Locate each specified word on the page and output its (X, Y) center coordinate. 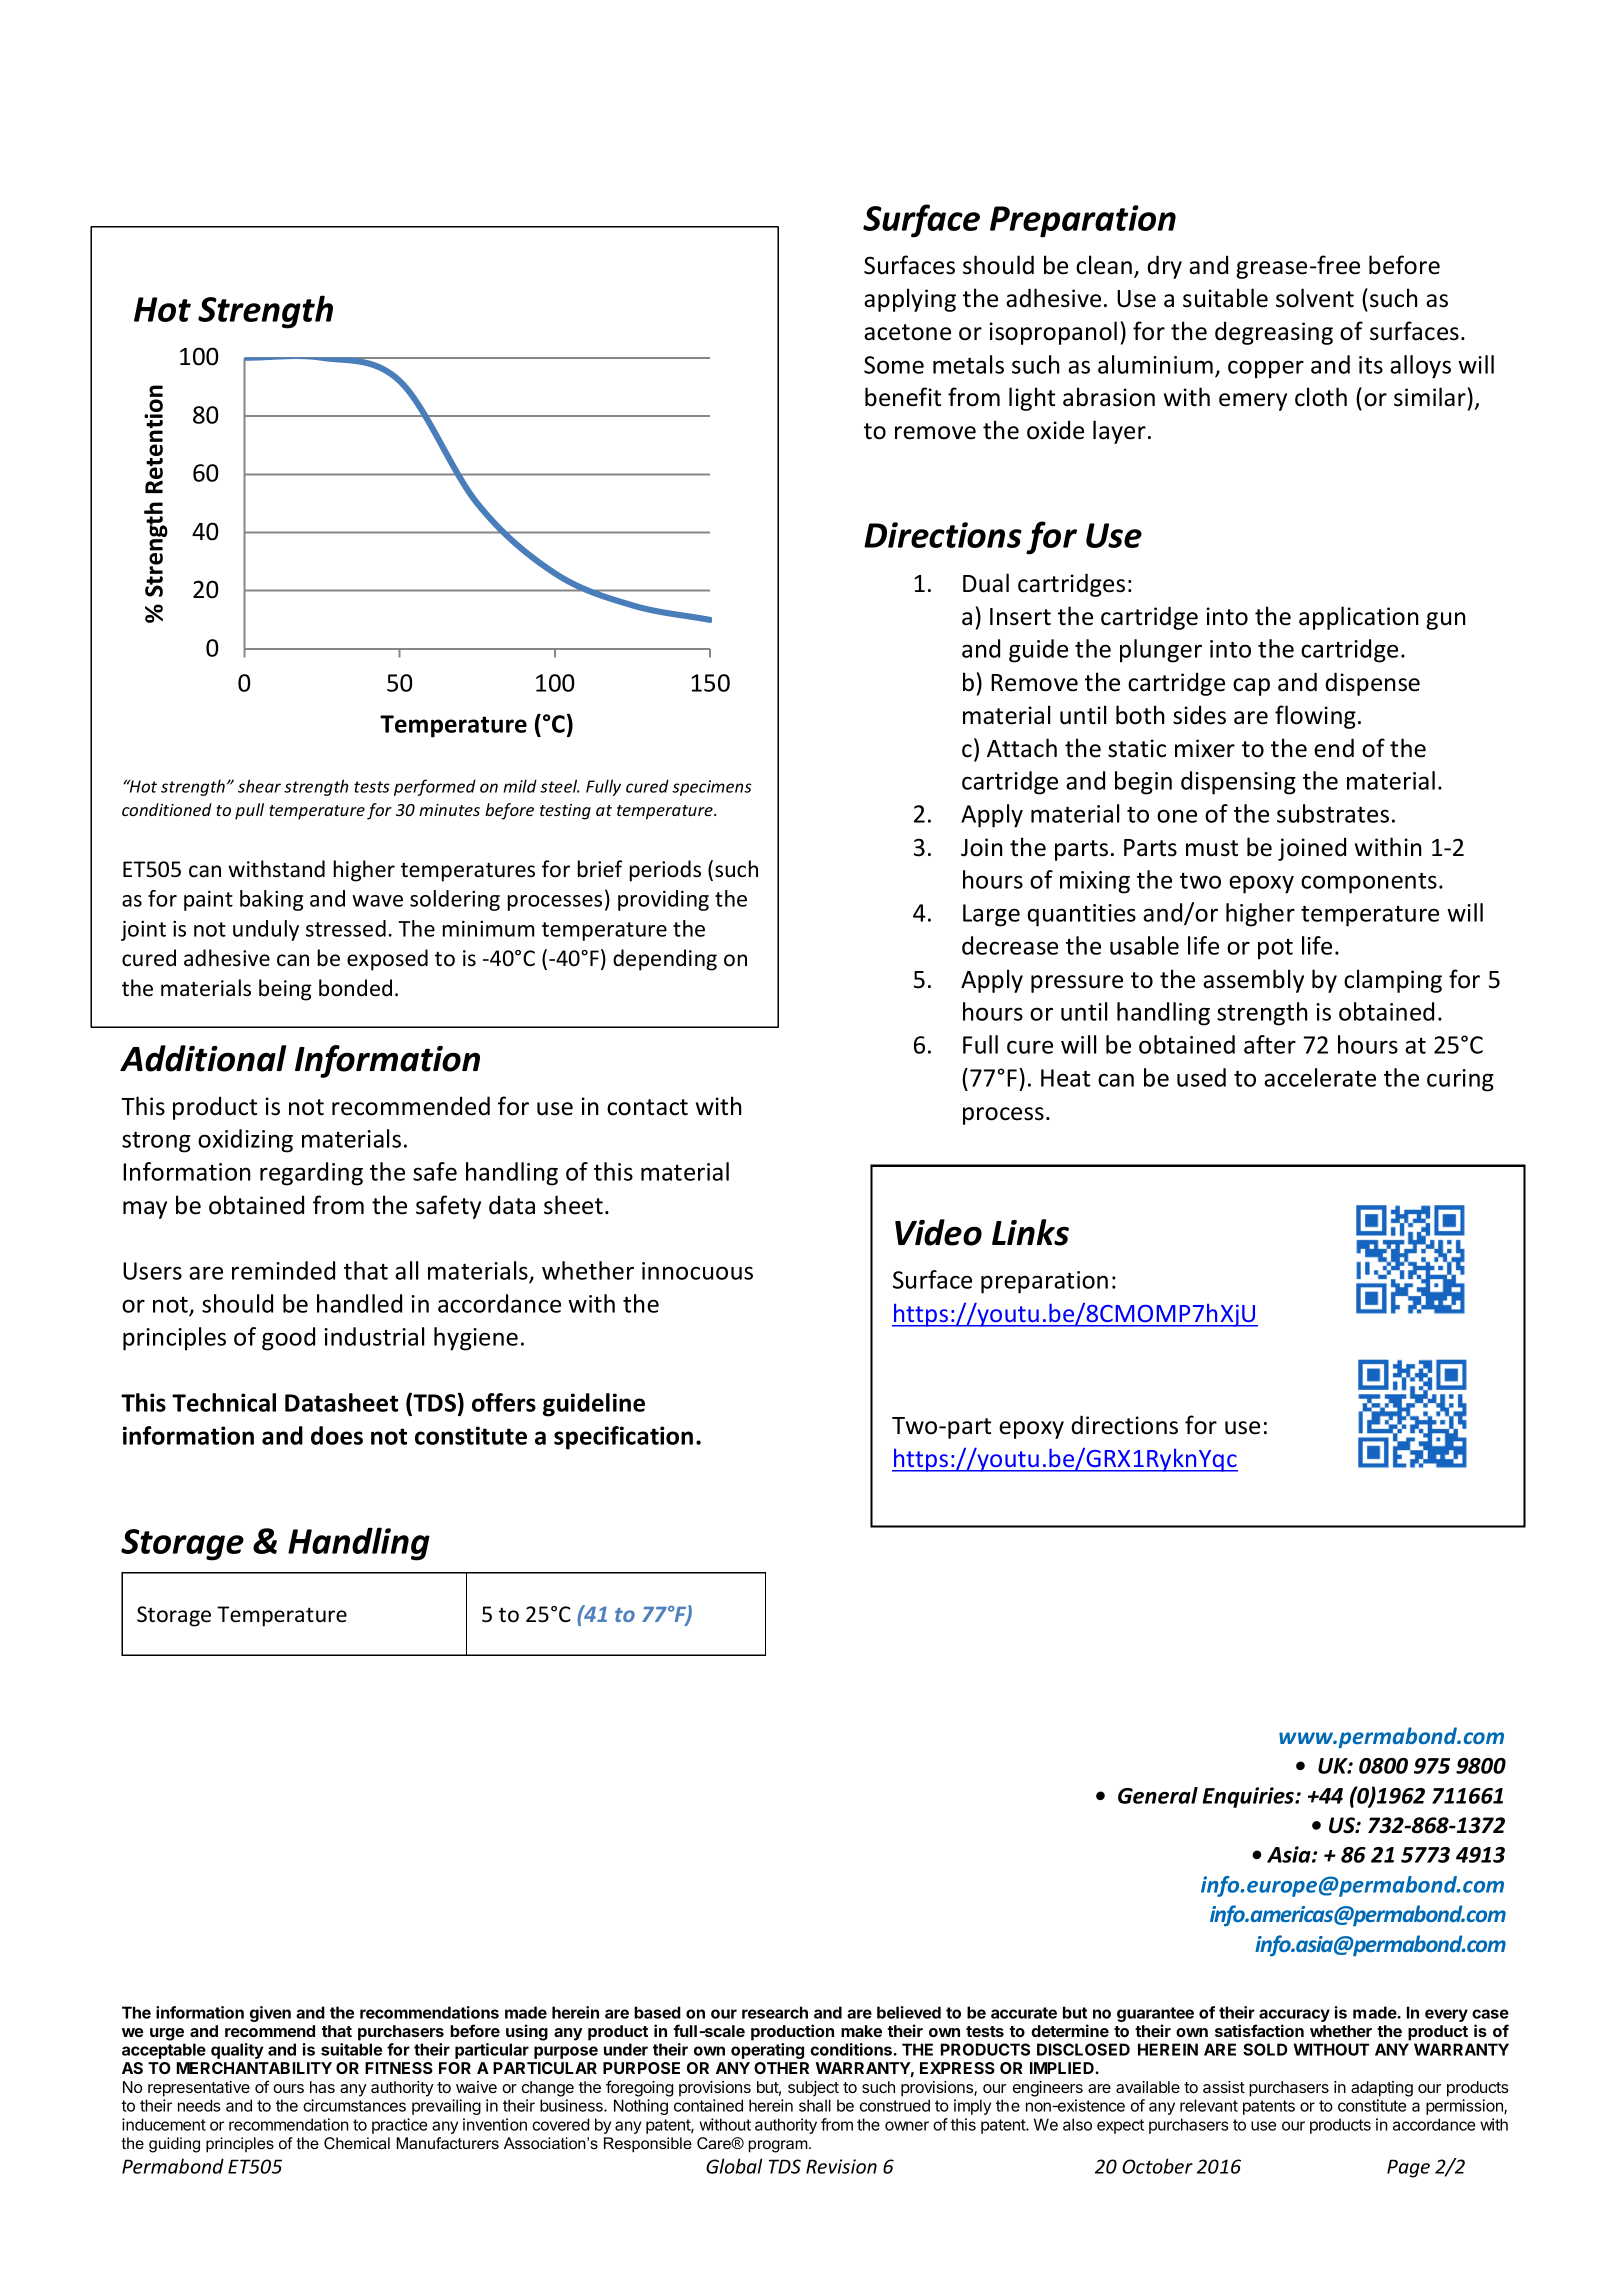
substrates (1333, 813)
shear (259, 786)
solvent (1315, 298)
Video (938, 1232)
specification (623, 1438)
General (1158, 1795)
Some (894, 365)
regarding (311, 1174)
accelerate (1320, 1077)
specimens (712, 788)
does (337, 1435)
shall (815, 2105)
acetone (907, 332)
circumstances (354, 2105)
